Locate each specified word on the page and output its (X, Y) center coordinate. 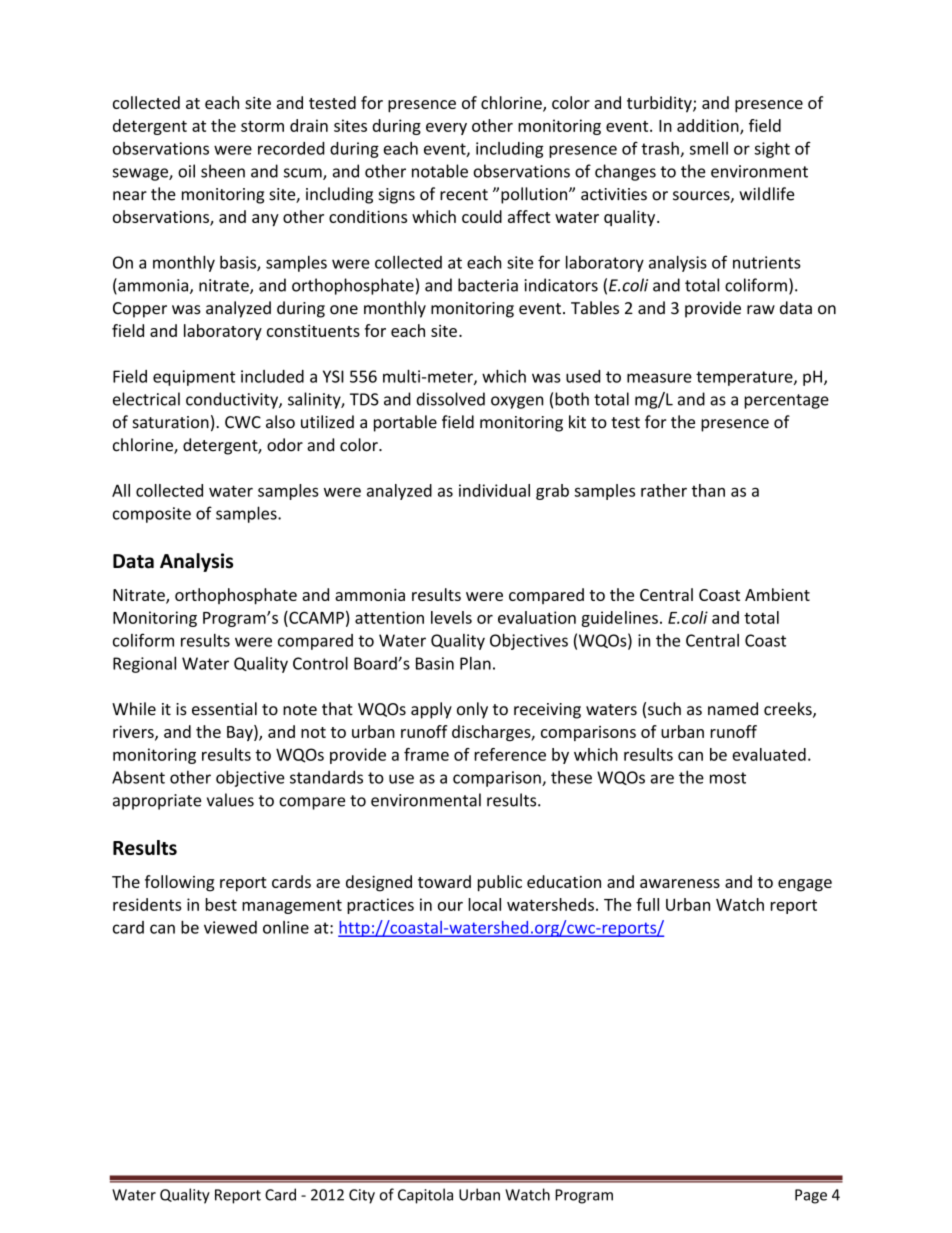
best (221, 904)
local (484, 904)
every (446, 129)
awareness (680, 883)
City (362, 1196)
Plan (475, 663)
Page (811, 1196)
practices (380, 906)
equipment (194, 378)
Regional (144, 664)
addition (709, 126)
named (733, 709)
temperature (745, 378)
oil (186, 171)
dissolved (451, 399)
